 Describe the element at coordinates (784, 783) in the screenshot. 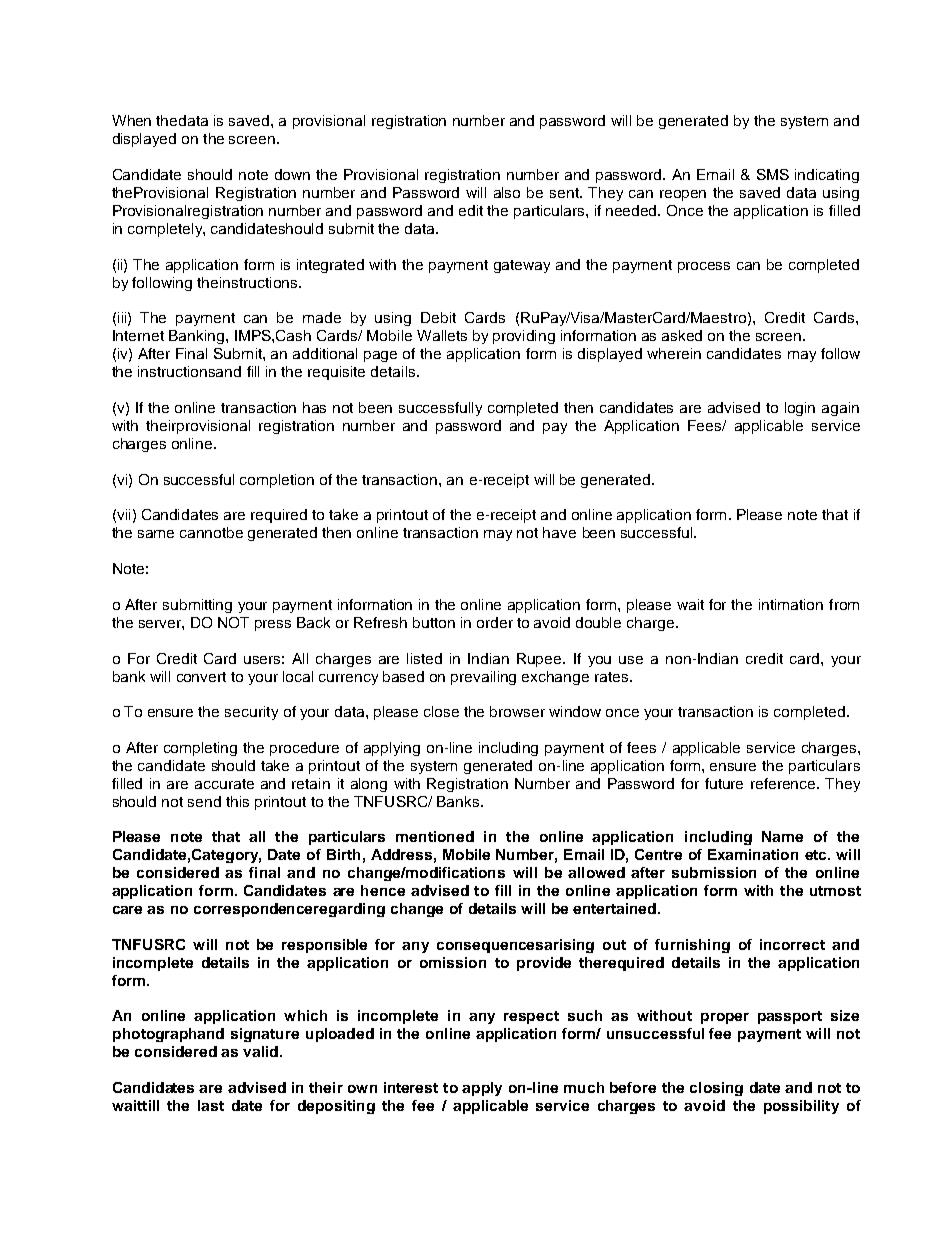

I see `reference` at that location.
